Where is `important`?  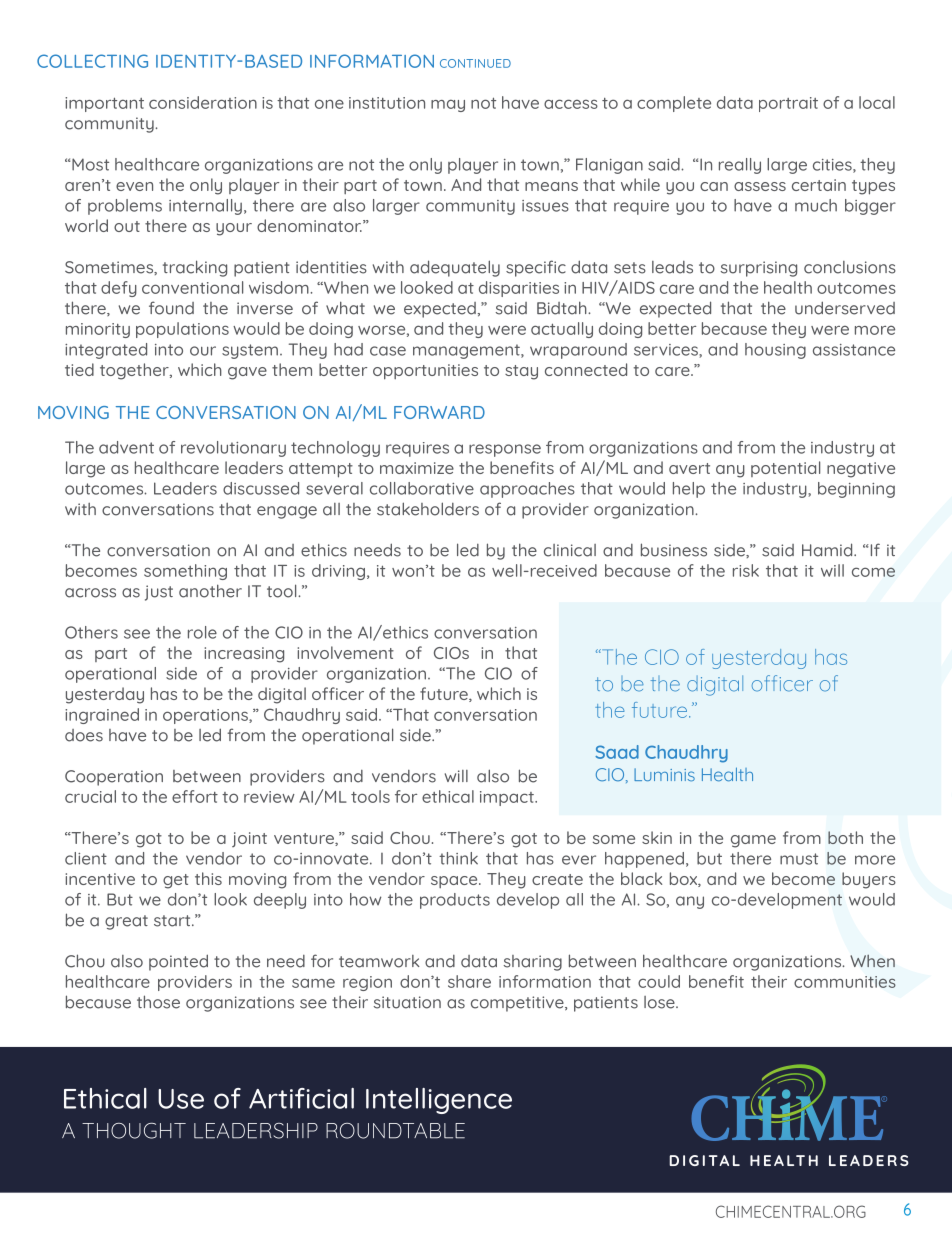 important is located at coordinates (104, 104).
